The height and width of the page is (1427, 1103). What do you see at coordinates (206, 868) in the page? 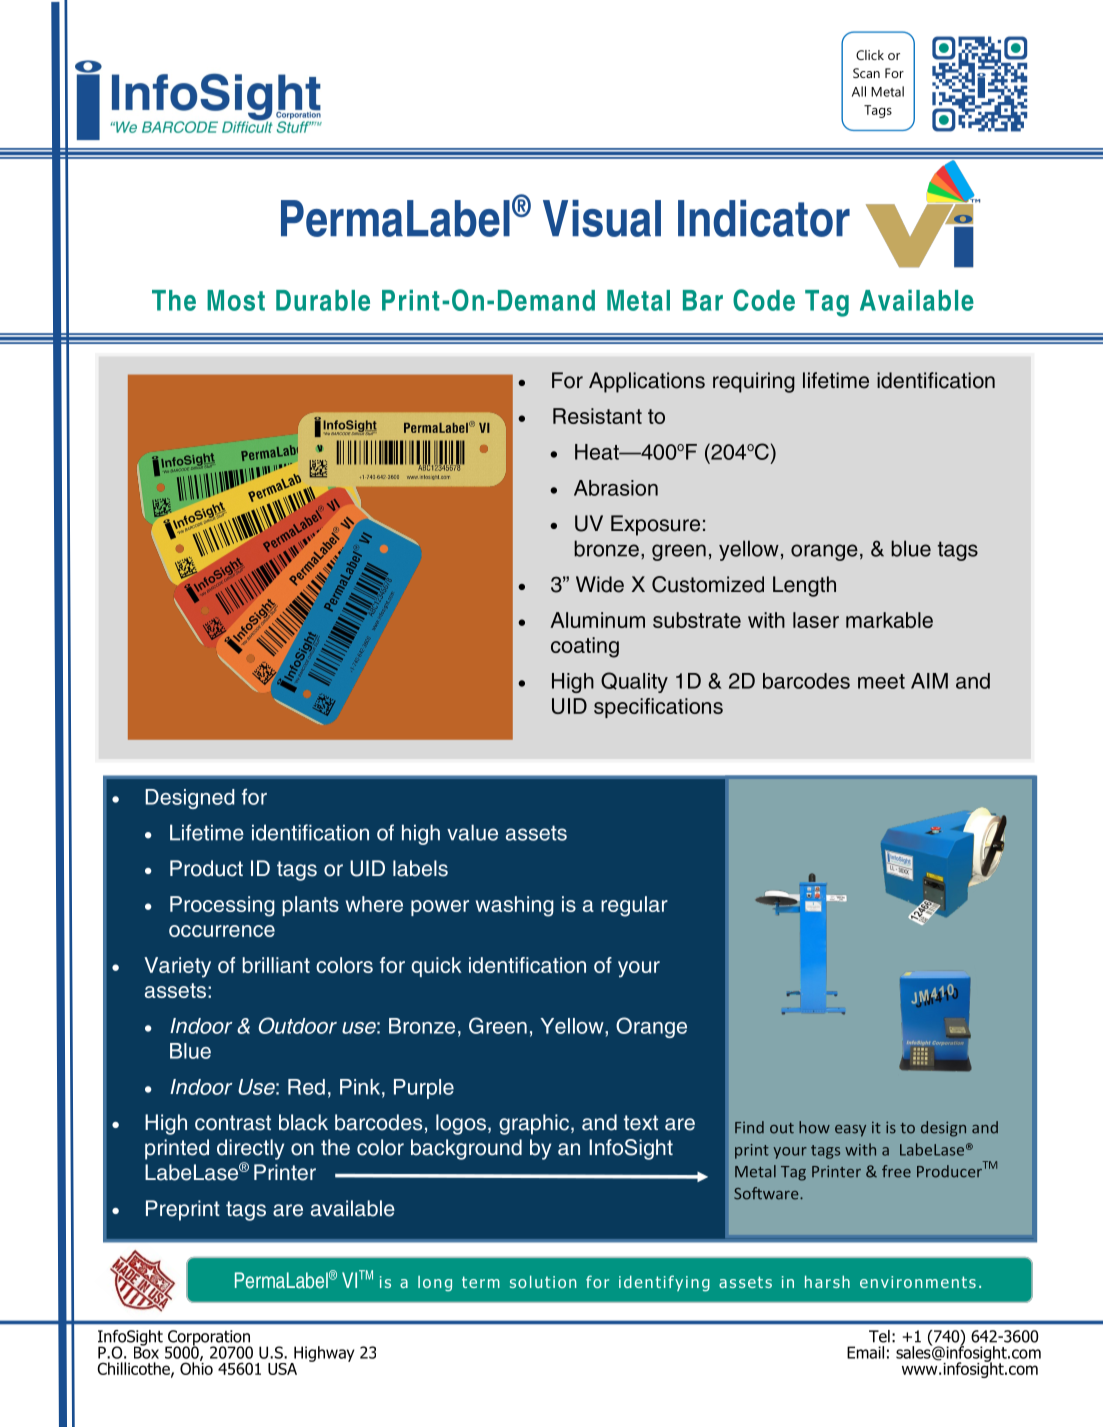
I see `Product` at bounding box center [206, 868].
